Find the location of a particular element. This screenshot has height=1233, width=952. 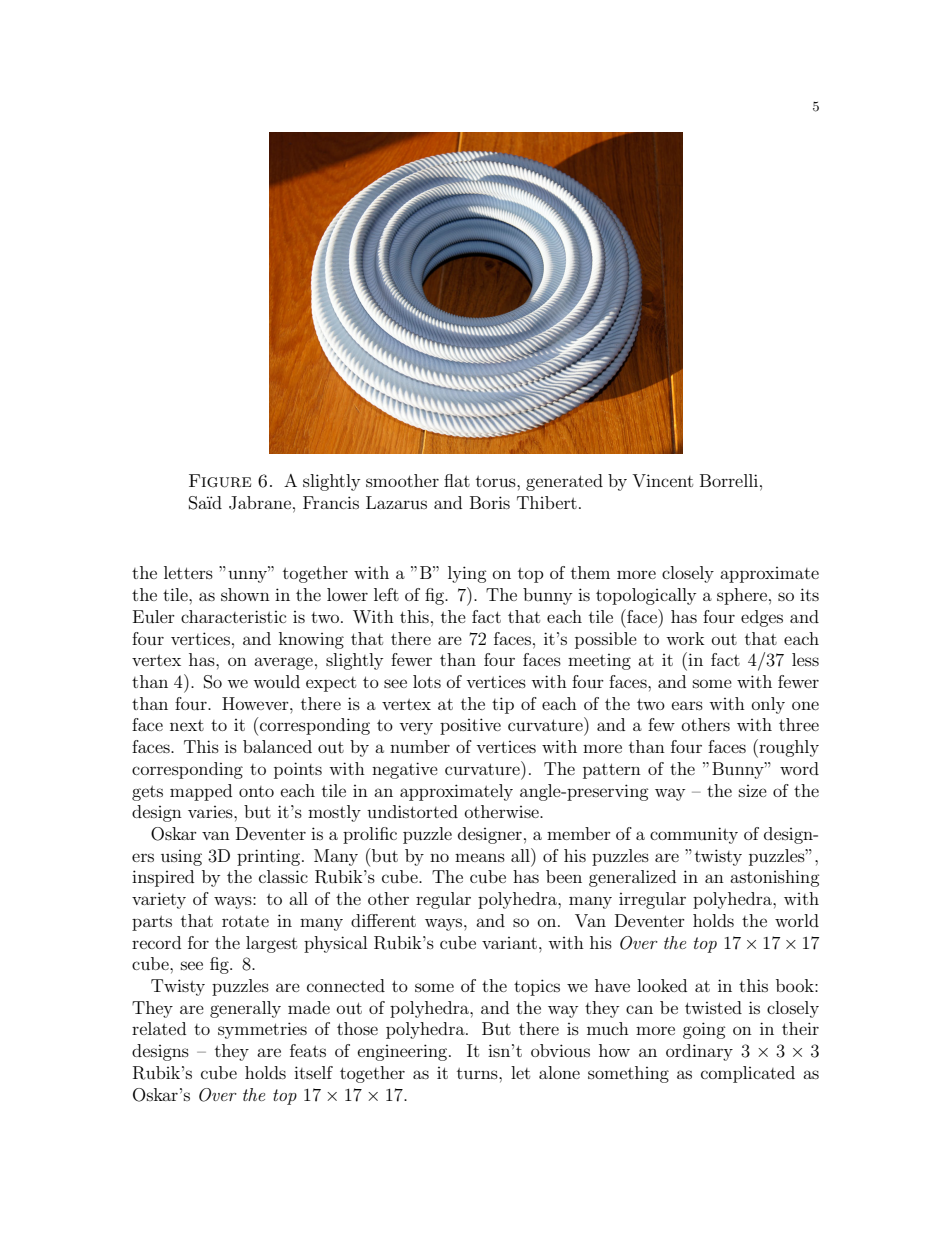

Francis is located at coordinates (331, 502).
